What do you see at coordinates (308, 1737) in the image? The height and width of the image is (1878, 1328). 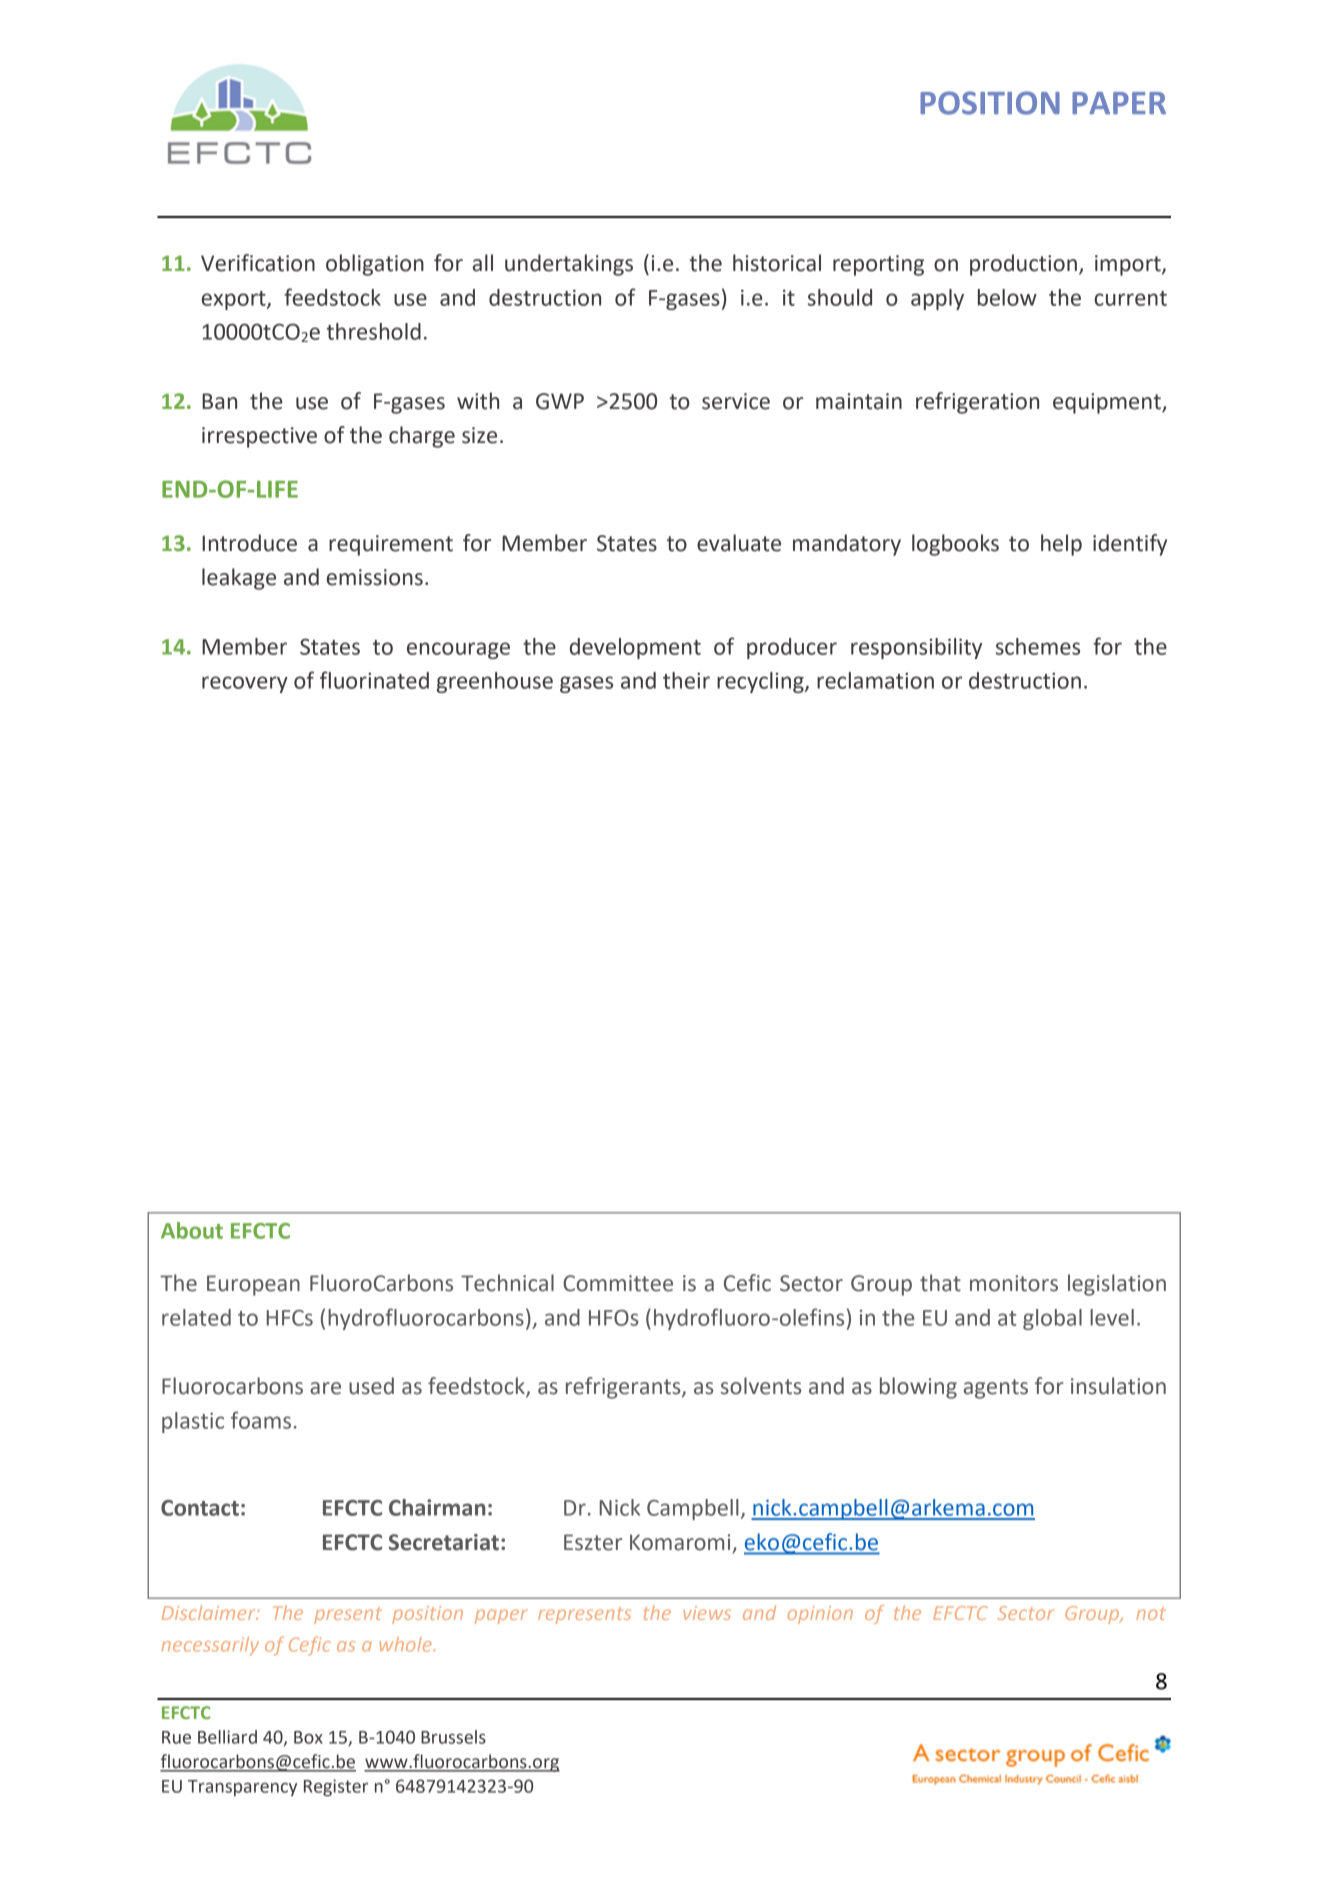 I see `Box` at bounding box center [308, 1737].
